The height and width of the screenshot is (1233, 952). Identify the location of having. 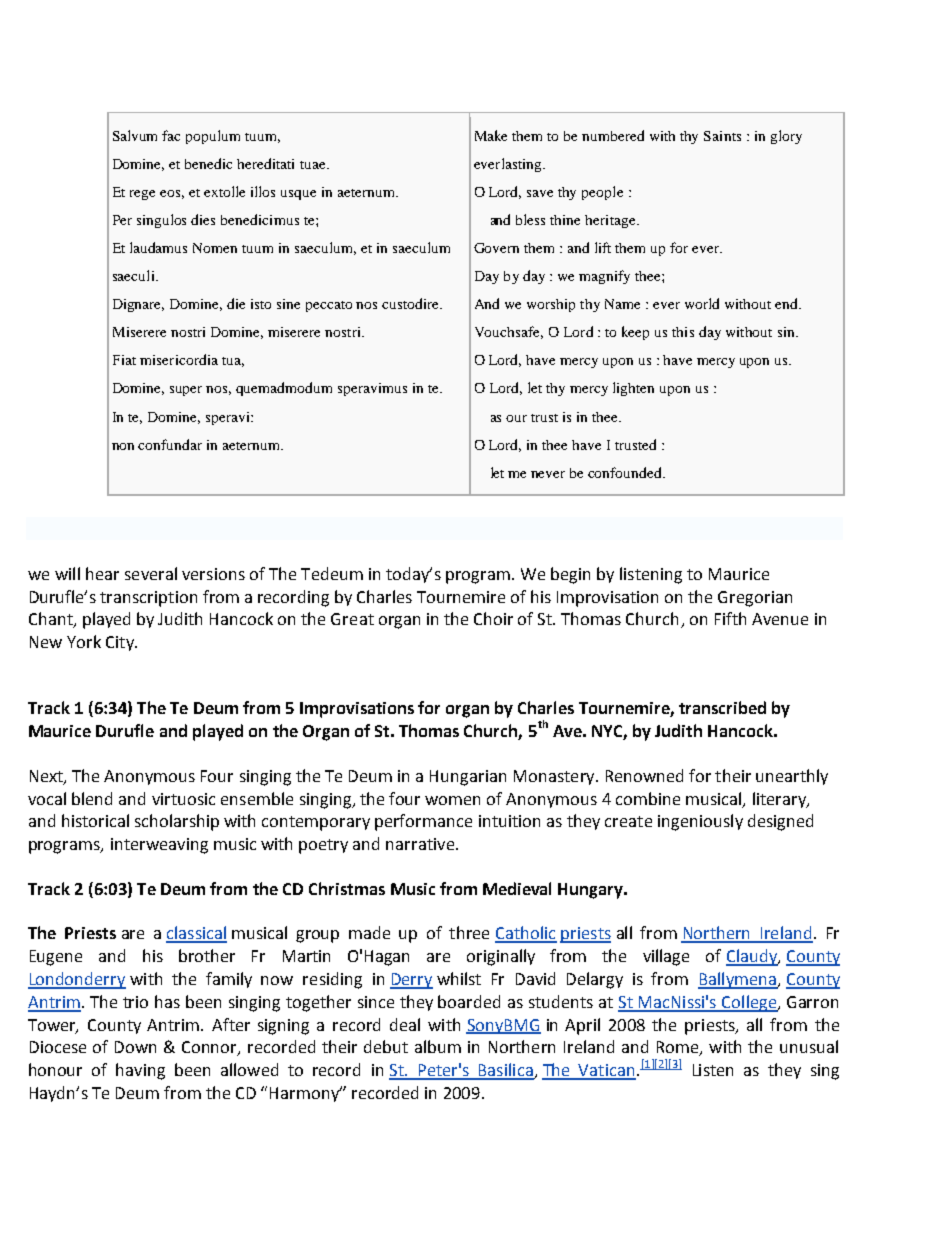
(140, 1071).
